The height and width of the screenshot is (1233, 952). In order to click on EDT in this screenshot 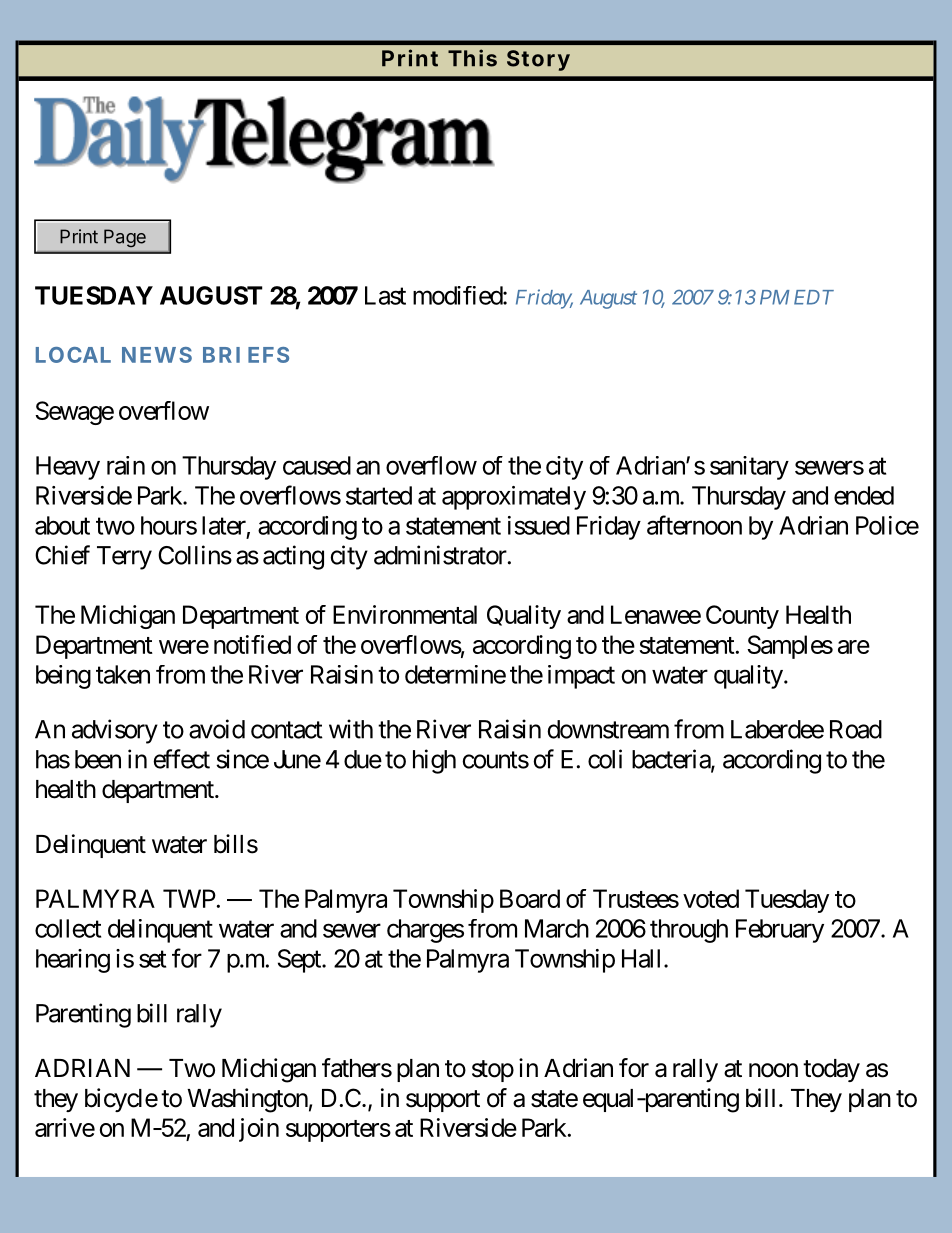, I will do `click(814, 297)`.
